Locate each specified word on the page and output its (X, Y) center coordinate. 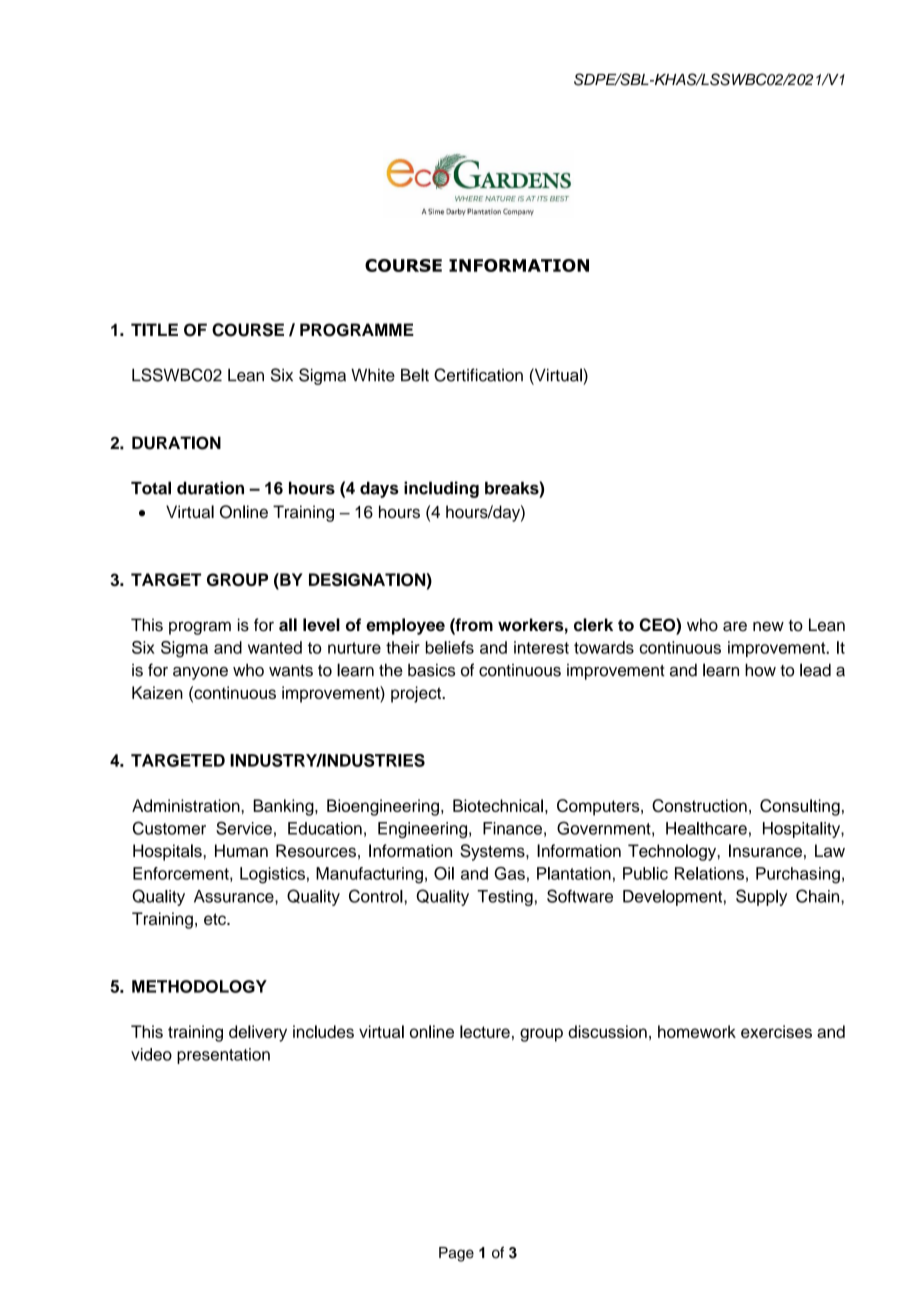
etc (216, 919)
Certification (478, 375)
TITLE (154, 329)
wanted (275, 647)
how (760, 670)
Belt (415, 375)
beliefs (450, 647)
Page (456, 1254)
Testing (505, 898)
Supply (761, 897)
